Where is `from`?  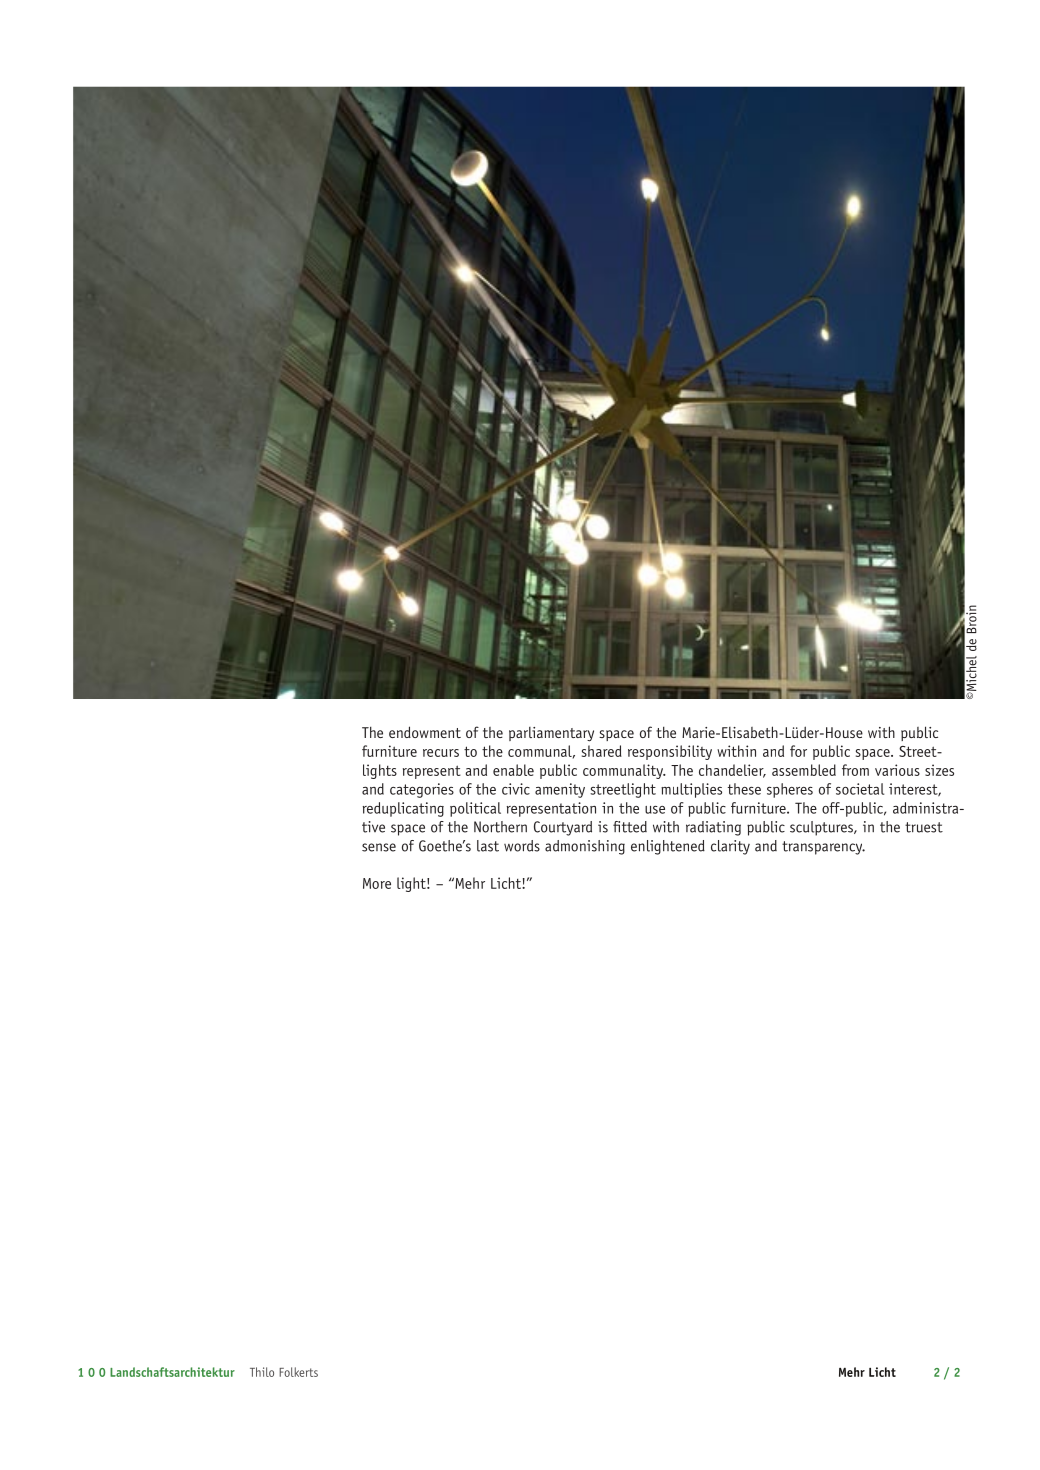
from is located at coordinates (855, 770).
